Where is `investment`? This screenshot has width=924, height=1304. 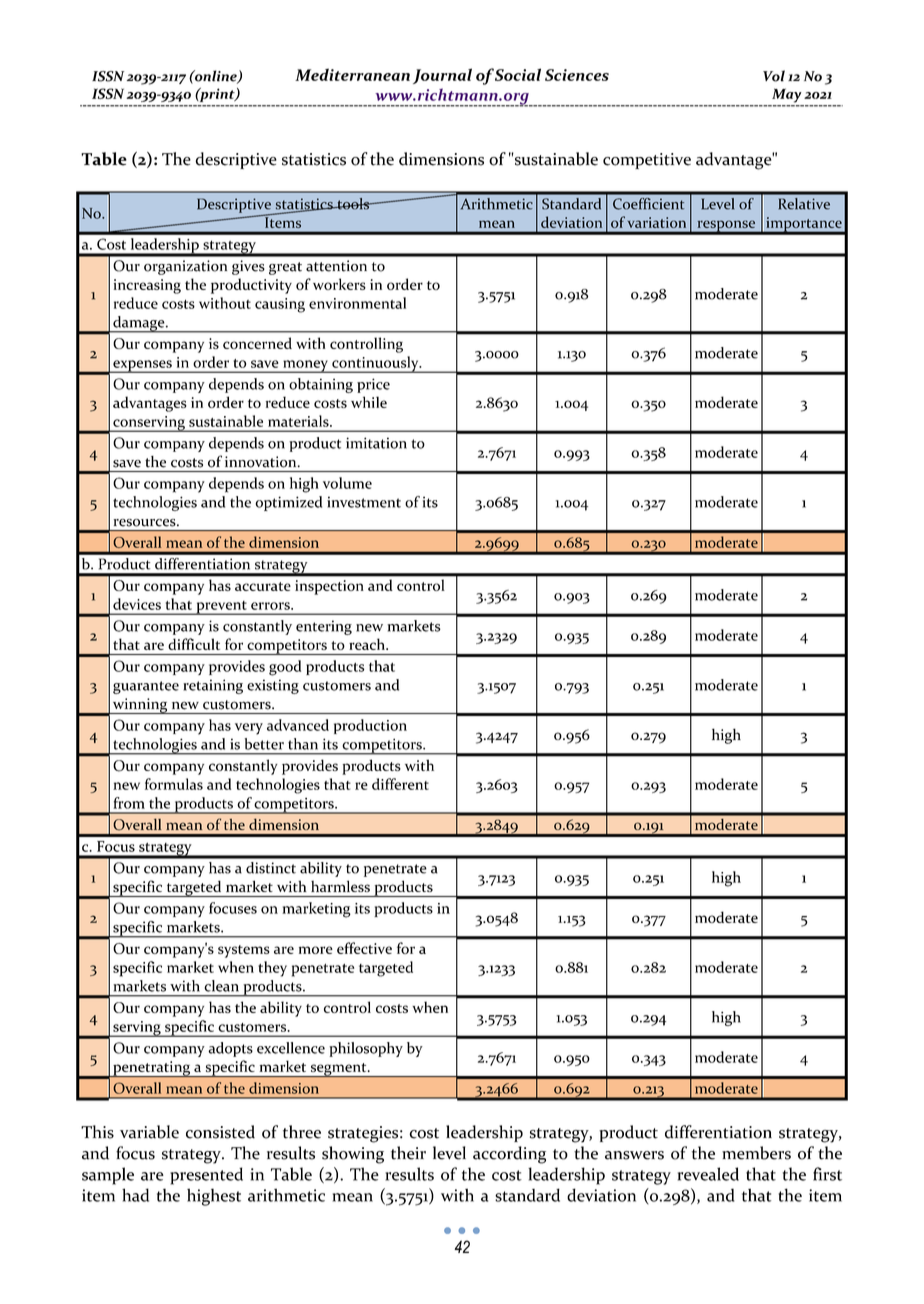
investment is located at coordinates (364, 502).
